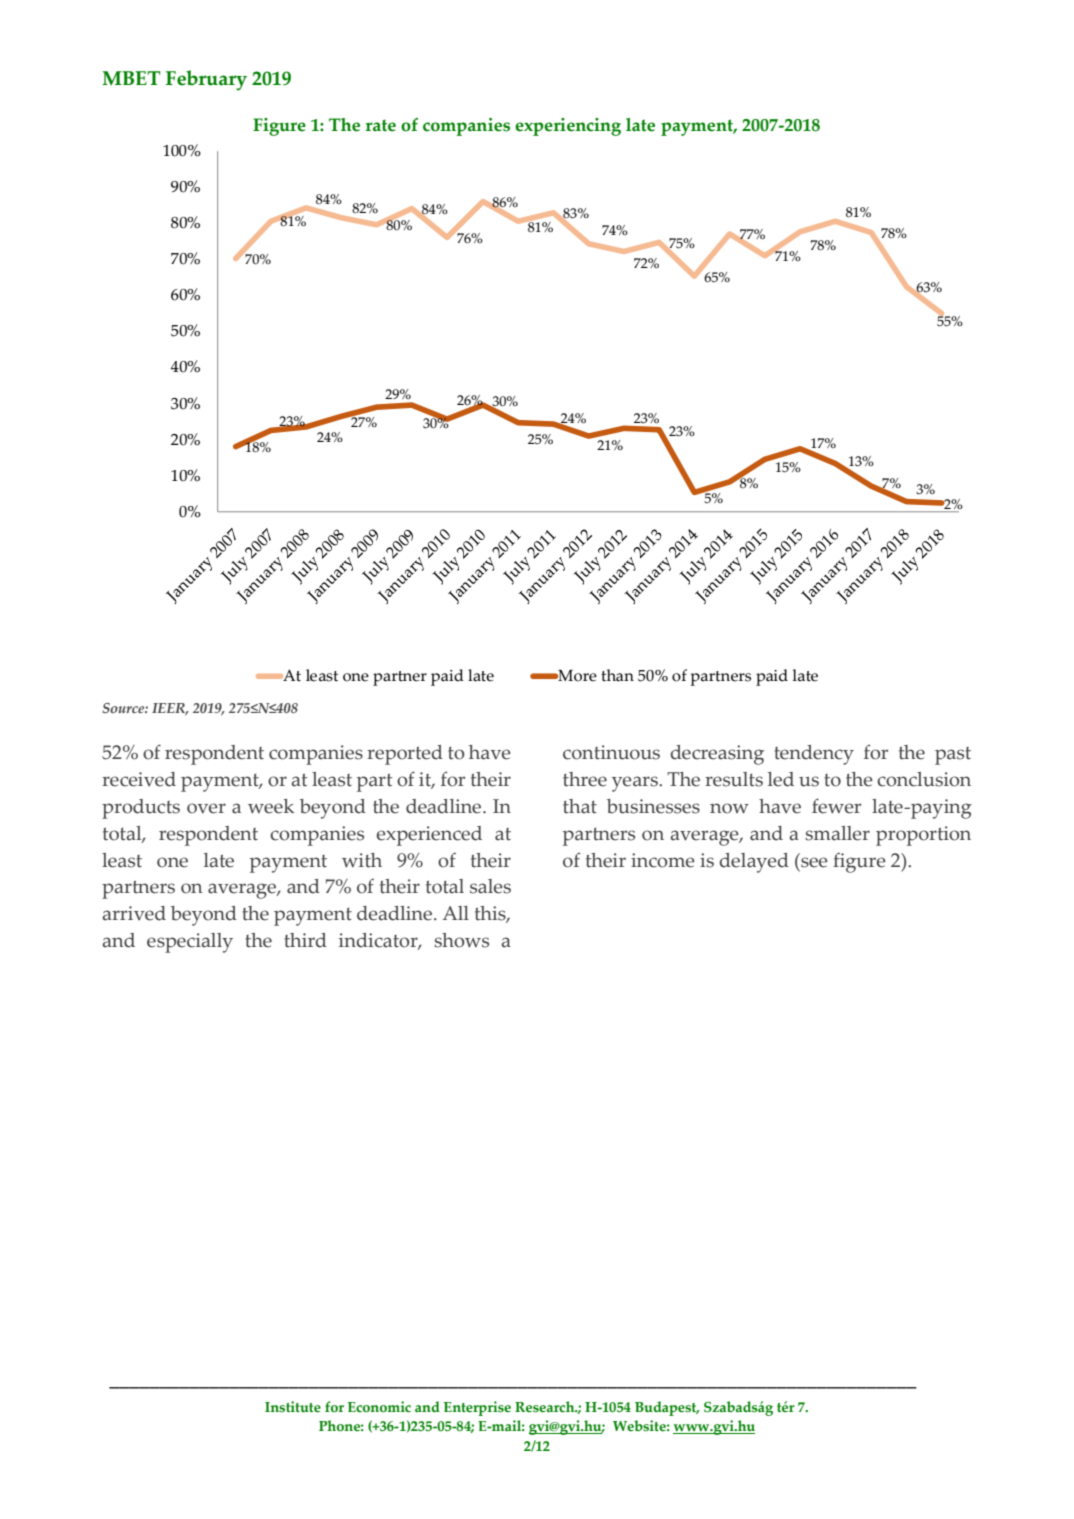  What do you see at coordinates (568, 127) in the screenshot?
I see `experiencing` at bounding box center [568, 127].
